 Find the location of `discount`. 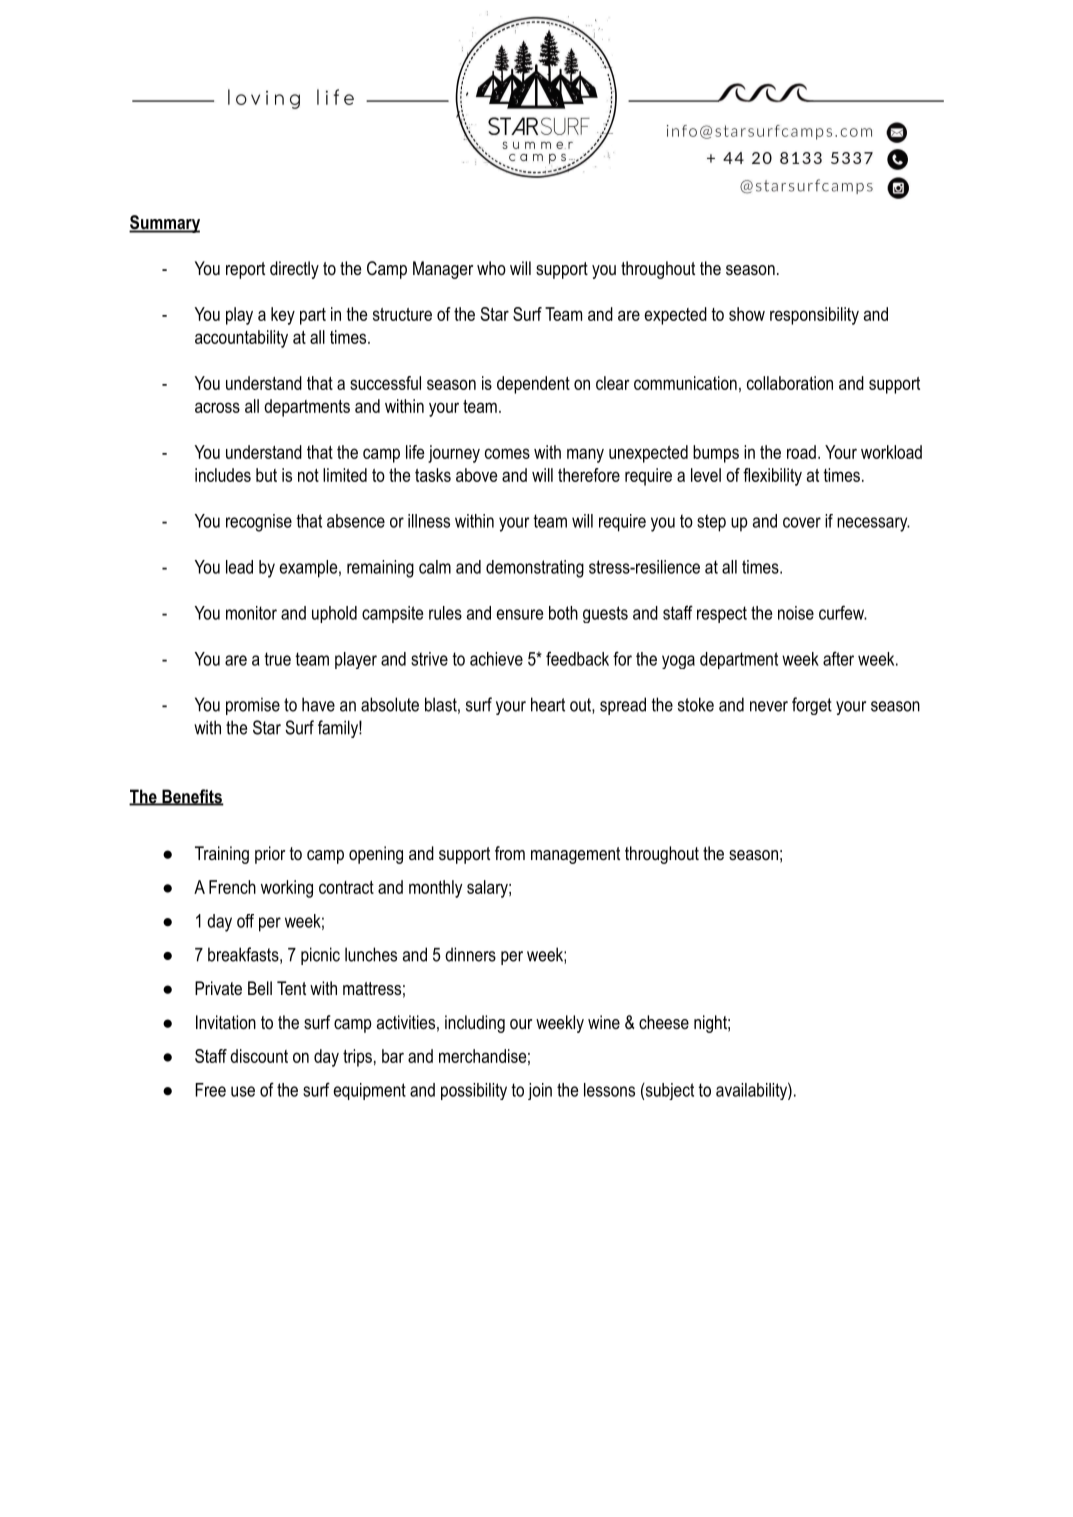

discount is located at coordinates (259, 1056).
